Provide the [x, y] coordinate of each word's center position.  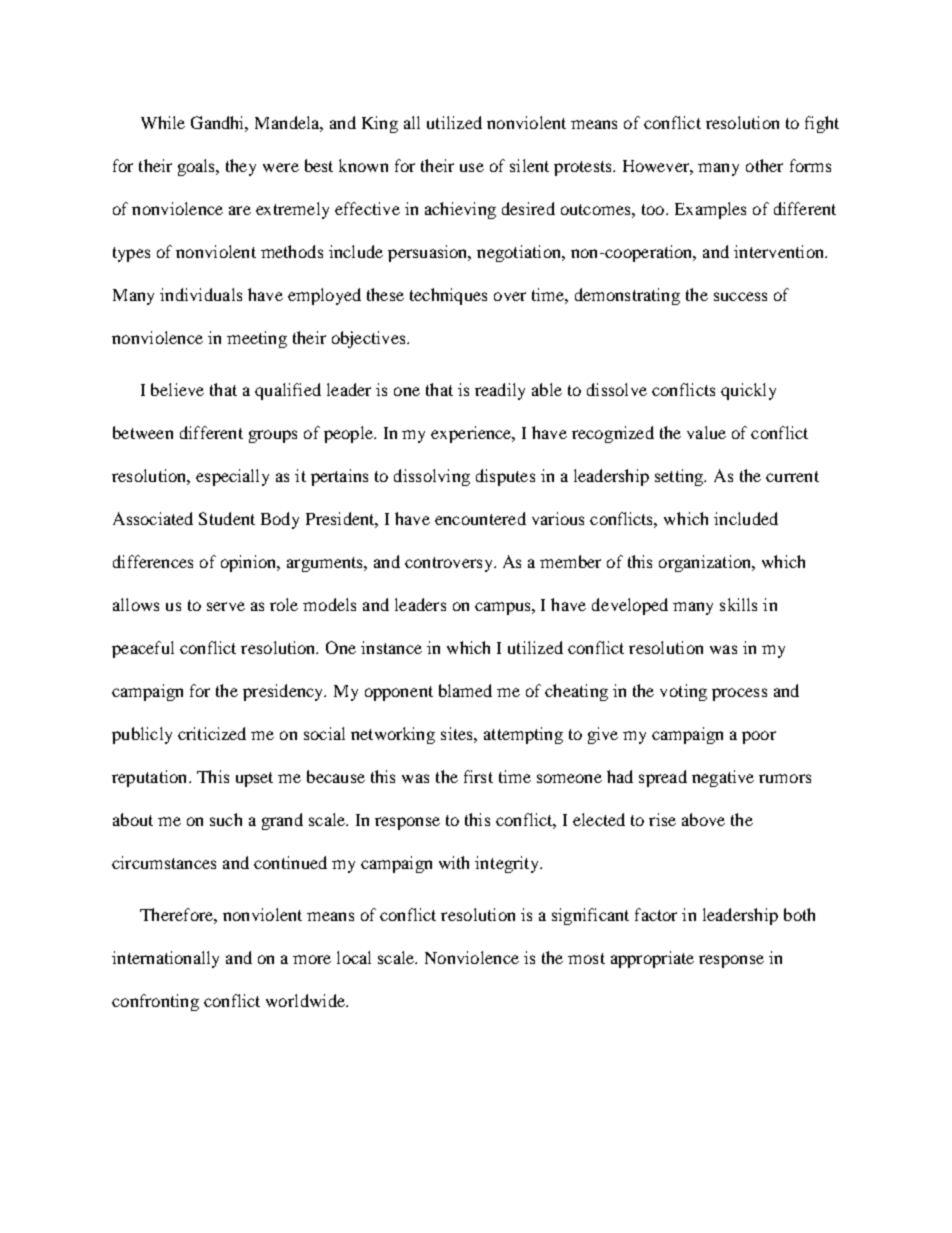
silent [529, 165]
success [740, 296]
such [226, 819]
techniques [448, 296]
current [792, 476]
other [764, 165]
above [703, 819]
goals [198, 167]
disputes [505, 477]
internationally [165, 959]
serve [226, 606]
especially [232, 477]
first [478, 776]
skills [738, 604]
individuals [201, 294]
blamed [465, 690]
